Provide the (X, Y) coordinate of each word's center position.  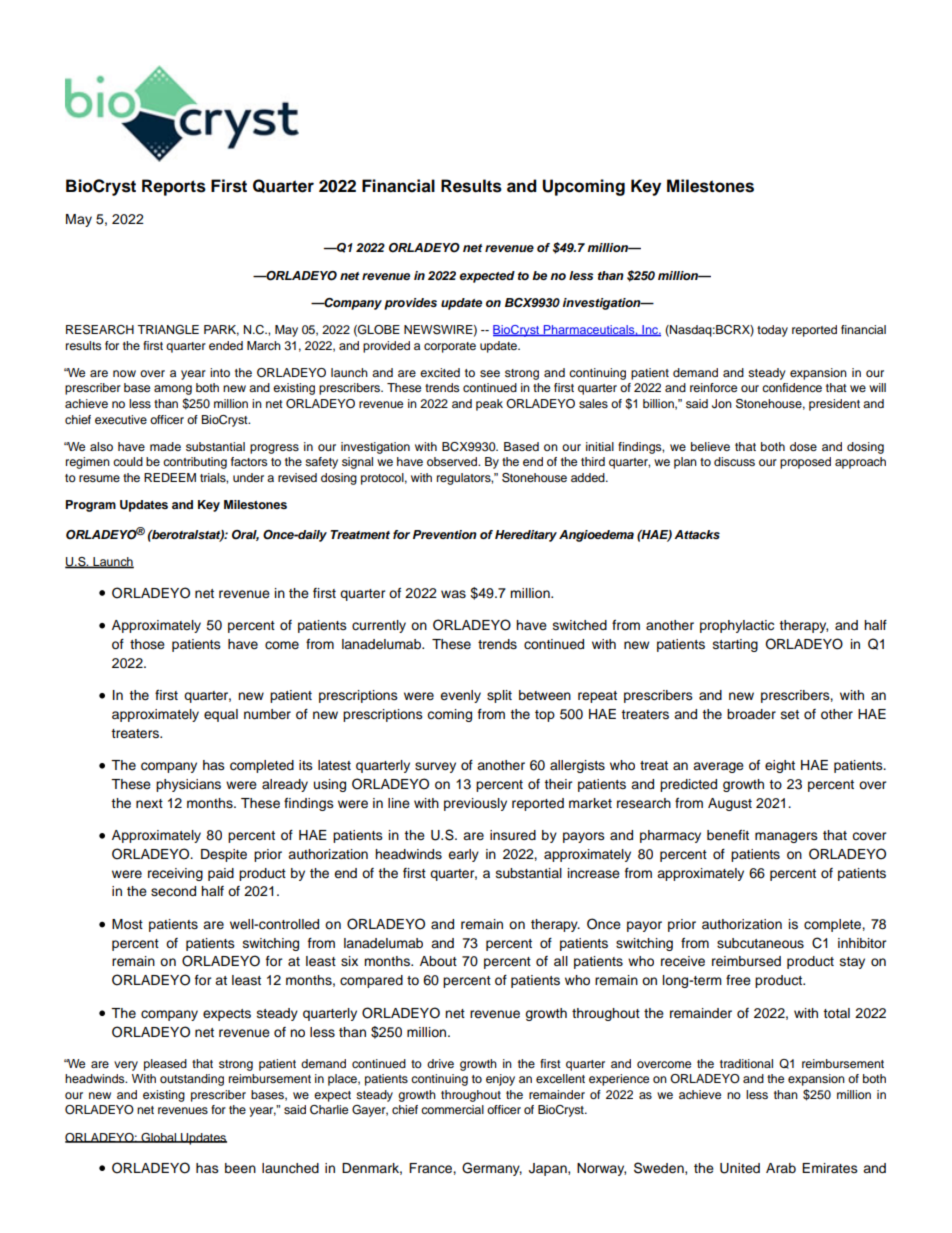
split (499, 696)
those (147, 644)
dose (803, 446)
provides (410, 304)
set (790, 714)
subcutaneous (760, 943)
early (463, 855)
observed (453, 461)
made (165, 446)
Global (159, 1138)
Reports (174, 187)
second (173, 891)
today (772, 331)
